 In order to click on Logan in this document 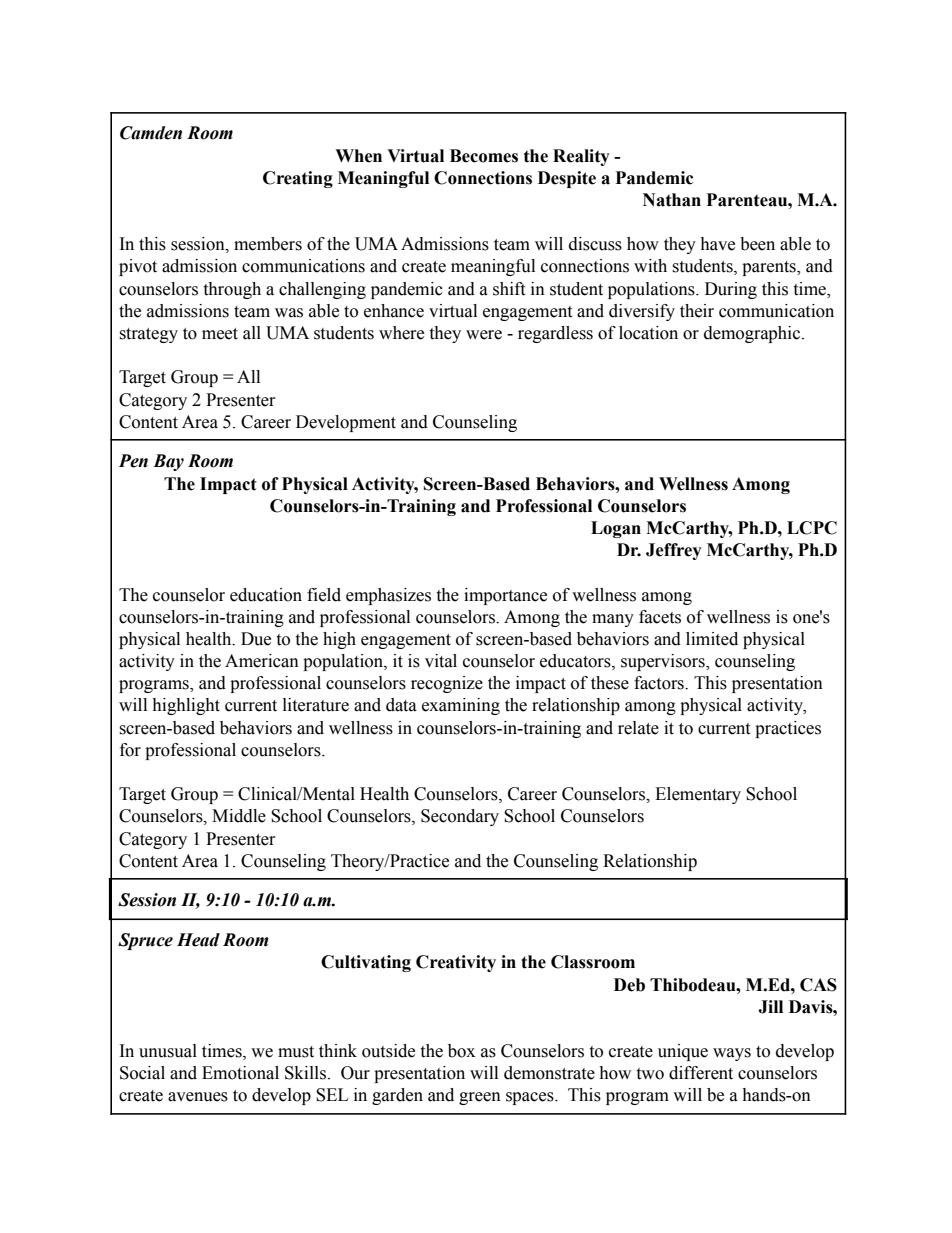, I will do `click(616, 529)`.
